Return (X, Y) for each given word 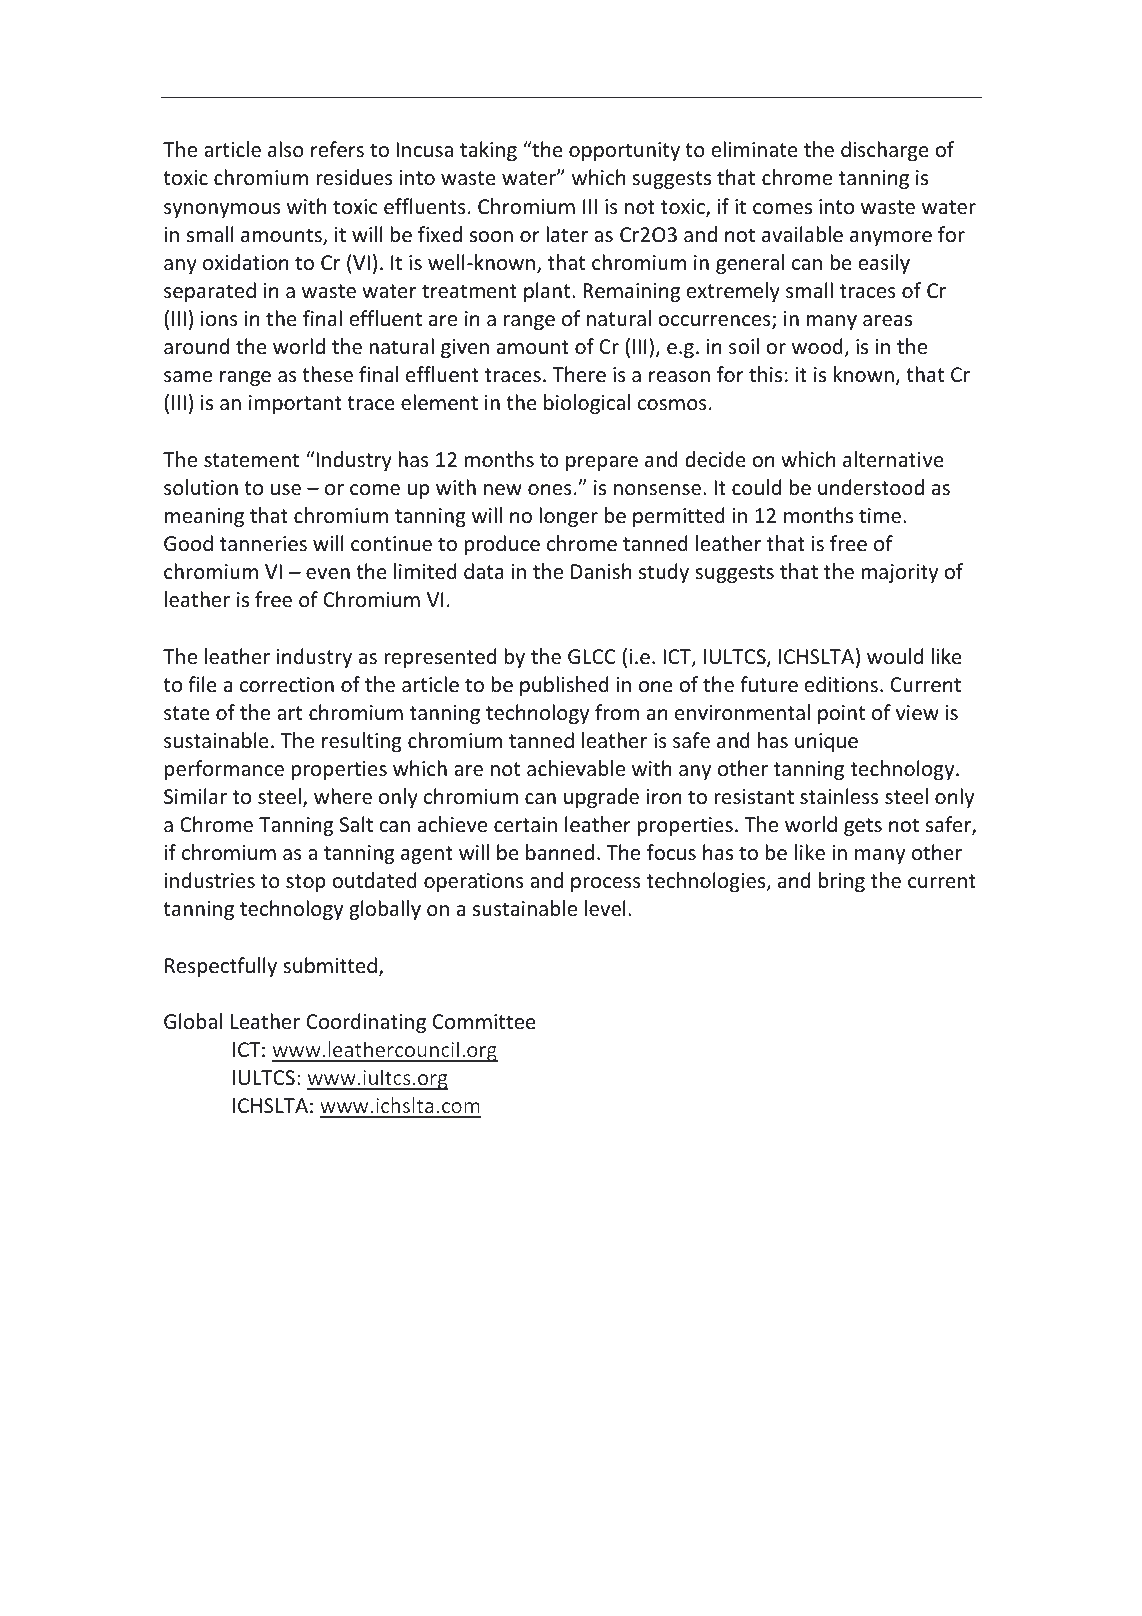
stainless (839, 796)
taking (488, 151)
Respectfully (221, 967)
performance (224, 770)
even (328, 574)
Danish (601, 571)
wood (818, 347)
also (286, 149)
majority (899, 573)
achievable (576, 768)
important (295, 404)
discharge (885, 151)
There (579, 374)
